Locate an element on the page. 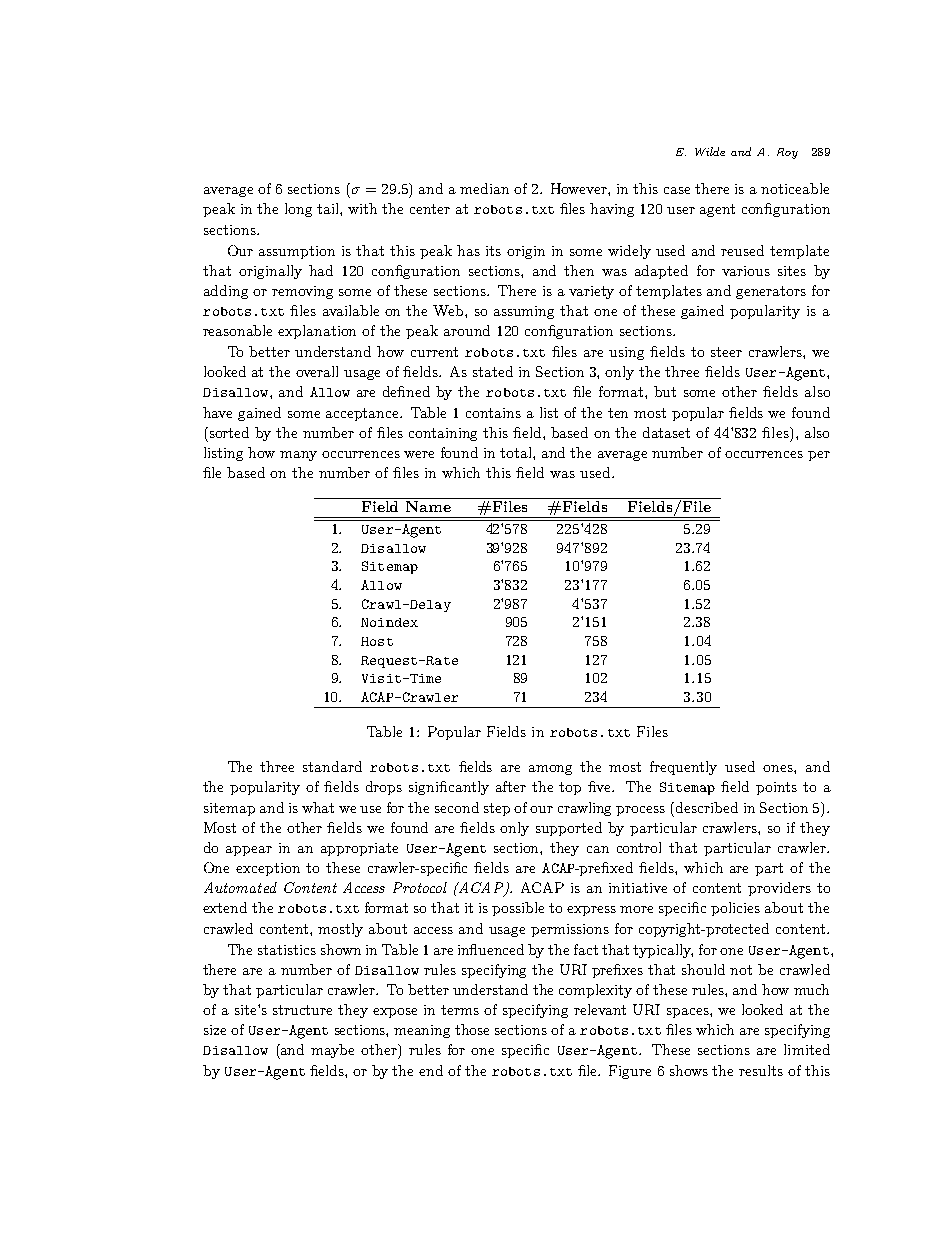  overall is located at coordinates (317, 371).
